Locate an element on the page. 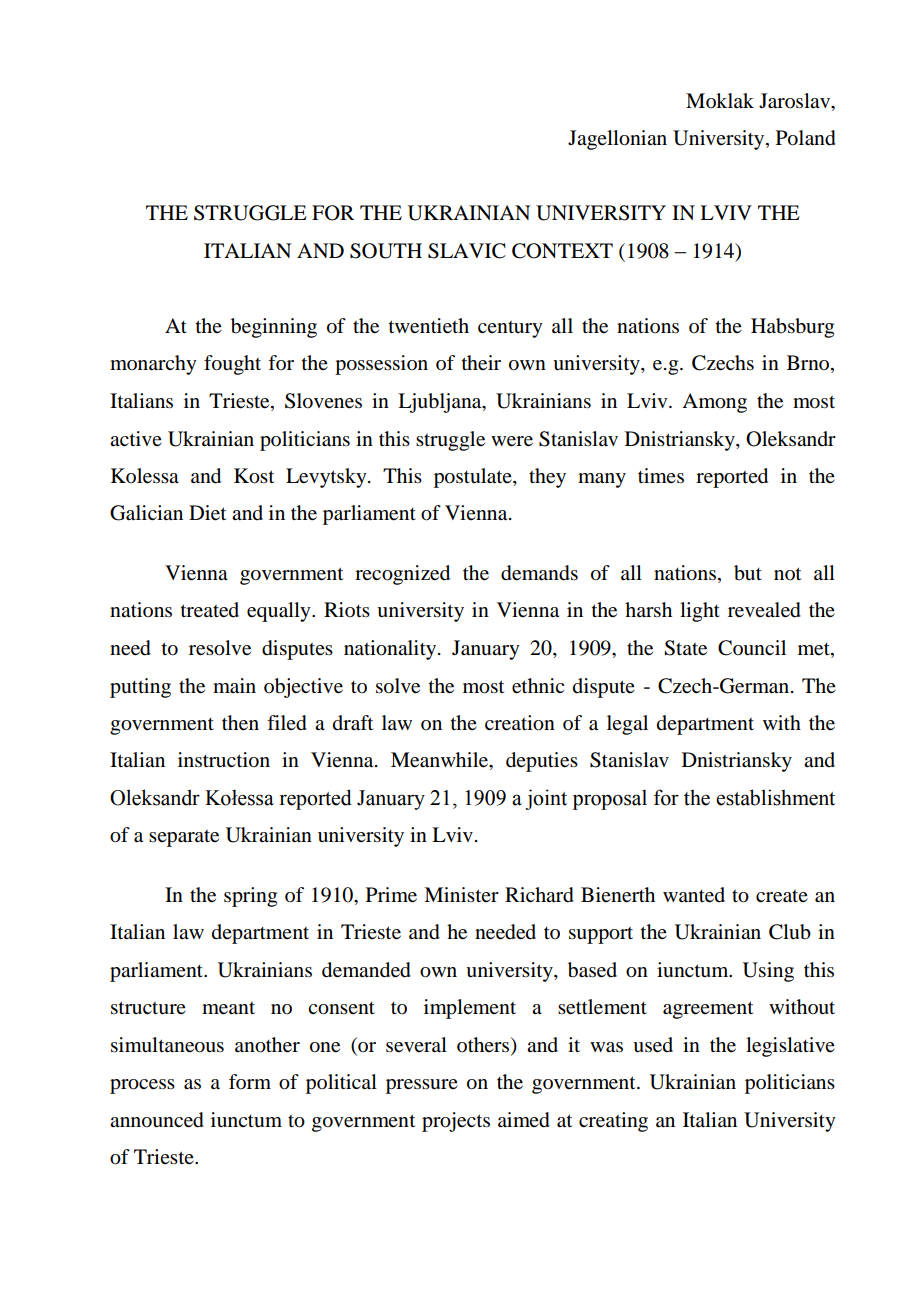 Image resolution: width=924 pixels, height=1308 pixels. separate is located at coordinates (184, 838).
